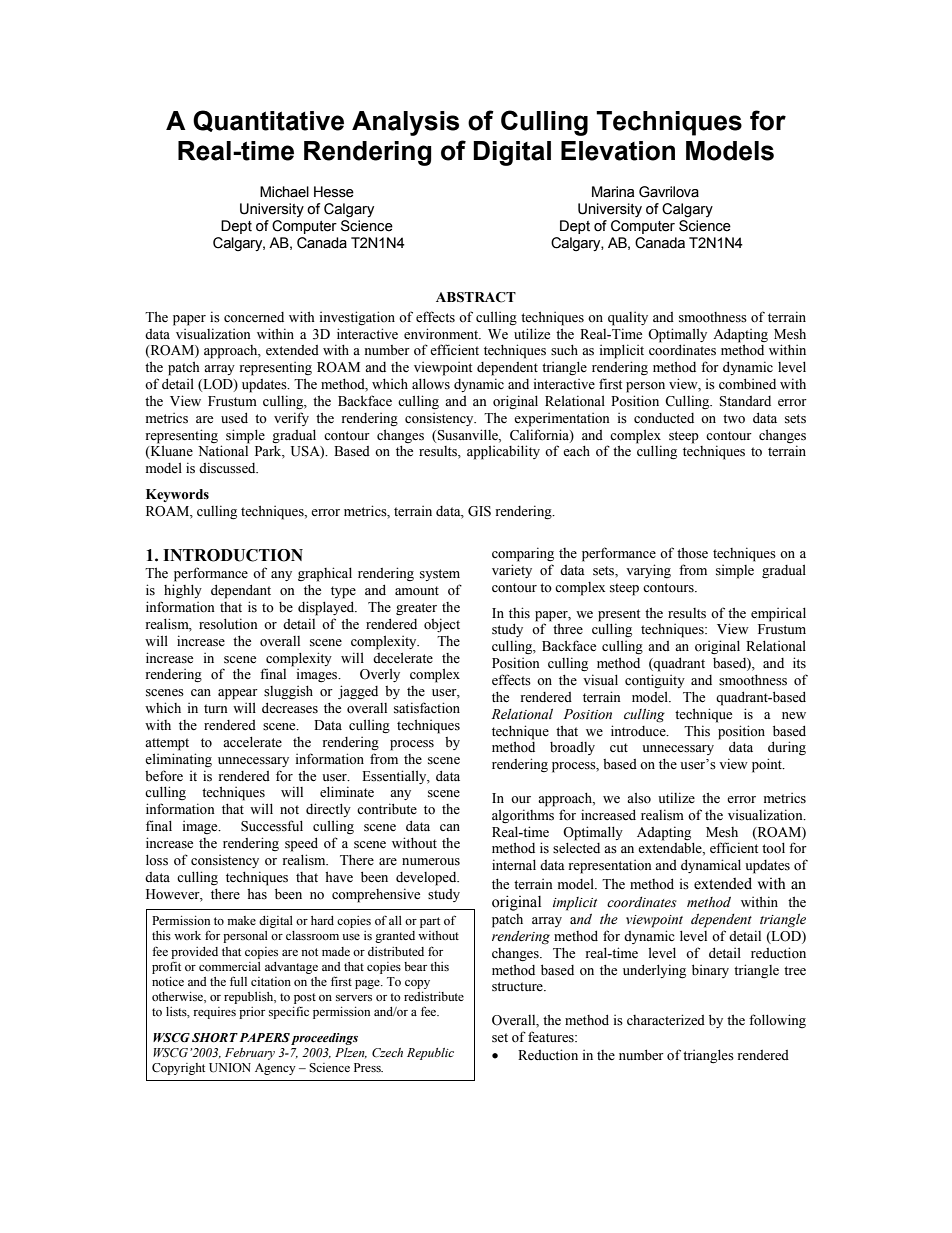 The width and height of the image is (952, 1233). Describe the element at coordinates (618, 151) in the image. I see `Elevation` at that location.
